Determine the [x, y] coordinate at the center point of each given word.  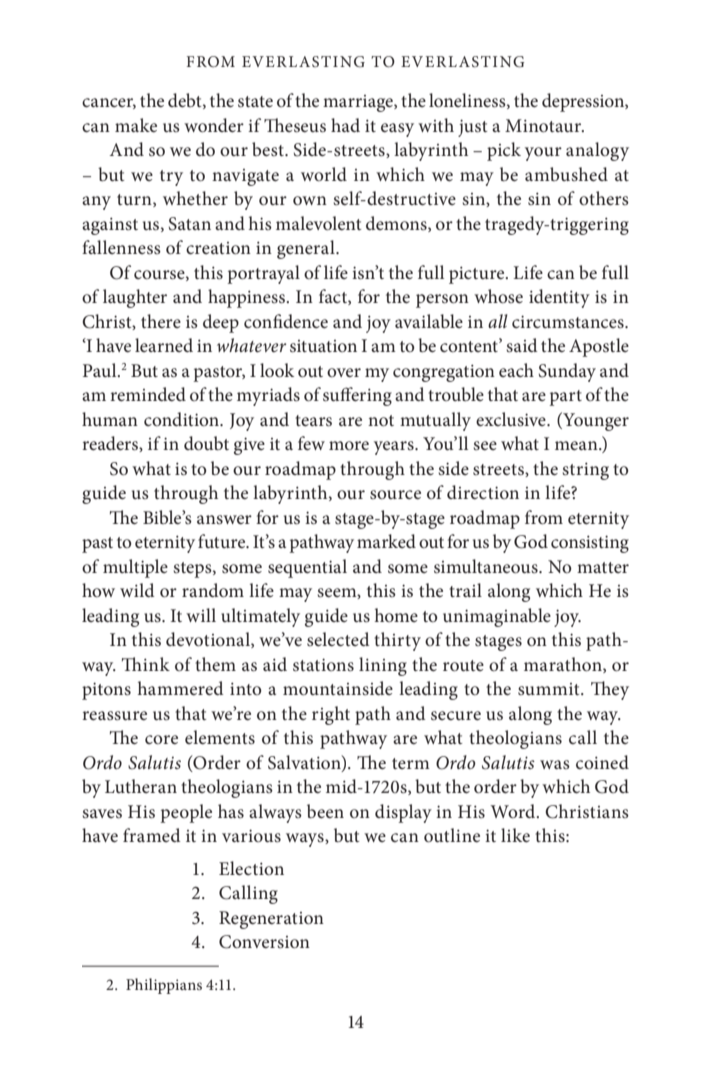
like [515, 835]
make [136, 125]
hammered [180, 688]
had [345, 125]
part [565, 398]
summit [550, 689]
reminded [148, 394]
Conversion [264, 942]
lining [383, 666]
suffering [357, 396]
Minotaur [544, 126]
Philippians [164, 986]
